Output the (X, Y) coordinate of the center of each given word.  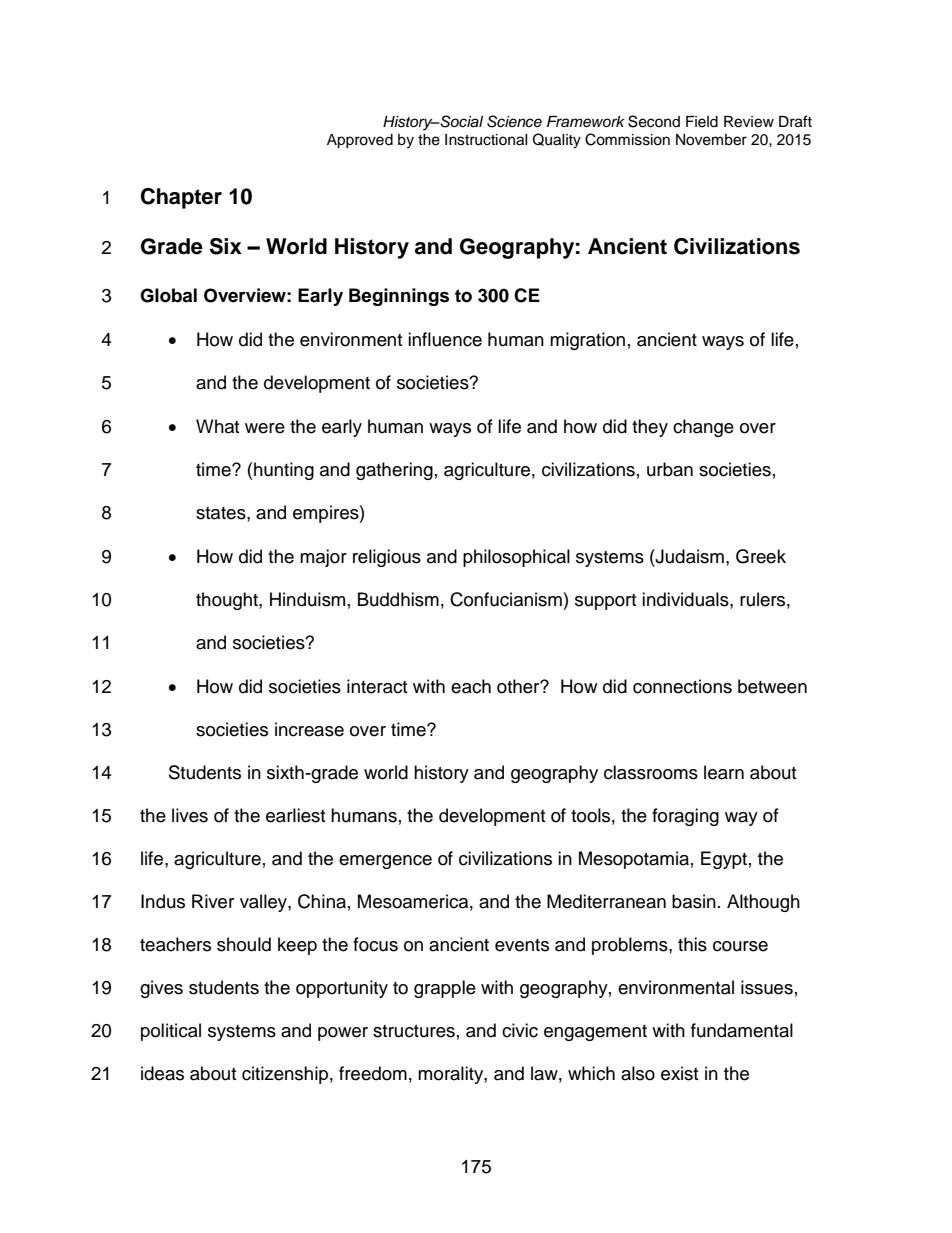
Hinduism (307, 599)
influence (445, 339)
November (711, 140)
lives (190, 815)
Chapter (181, 198)
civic (520, 1030)
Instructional (486, 140)
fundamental (742, 1030)
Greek (761, 556)
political (171, 1032)
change (703, 428)
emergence (385, 862)
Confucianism (506, 599)
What (217, 426)
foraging (685, 817)
